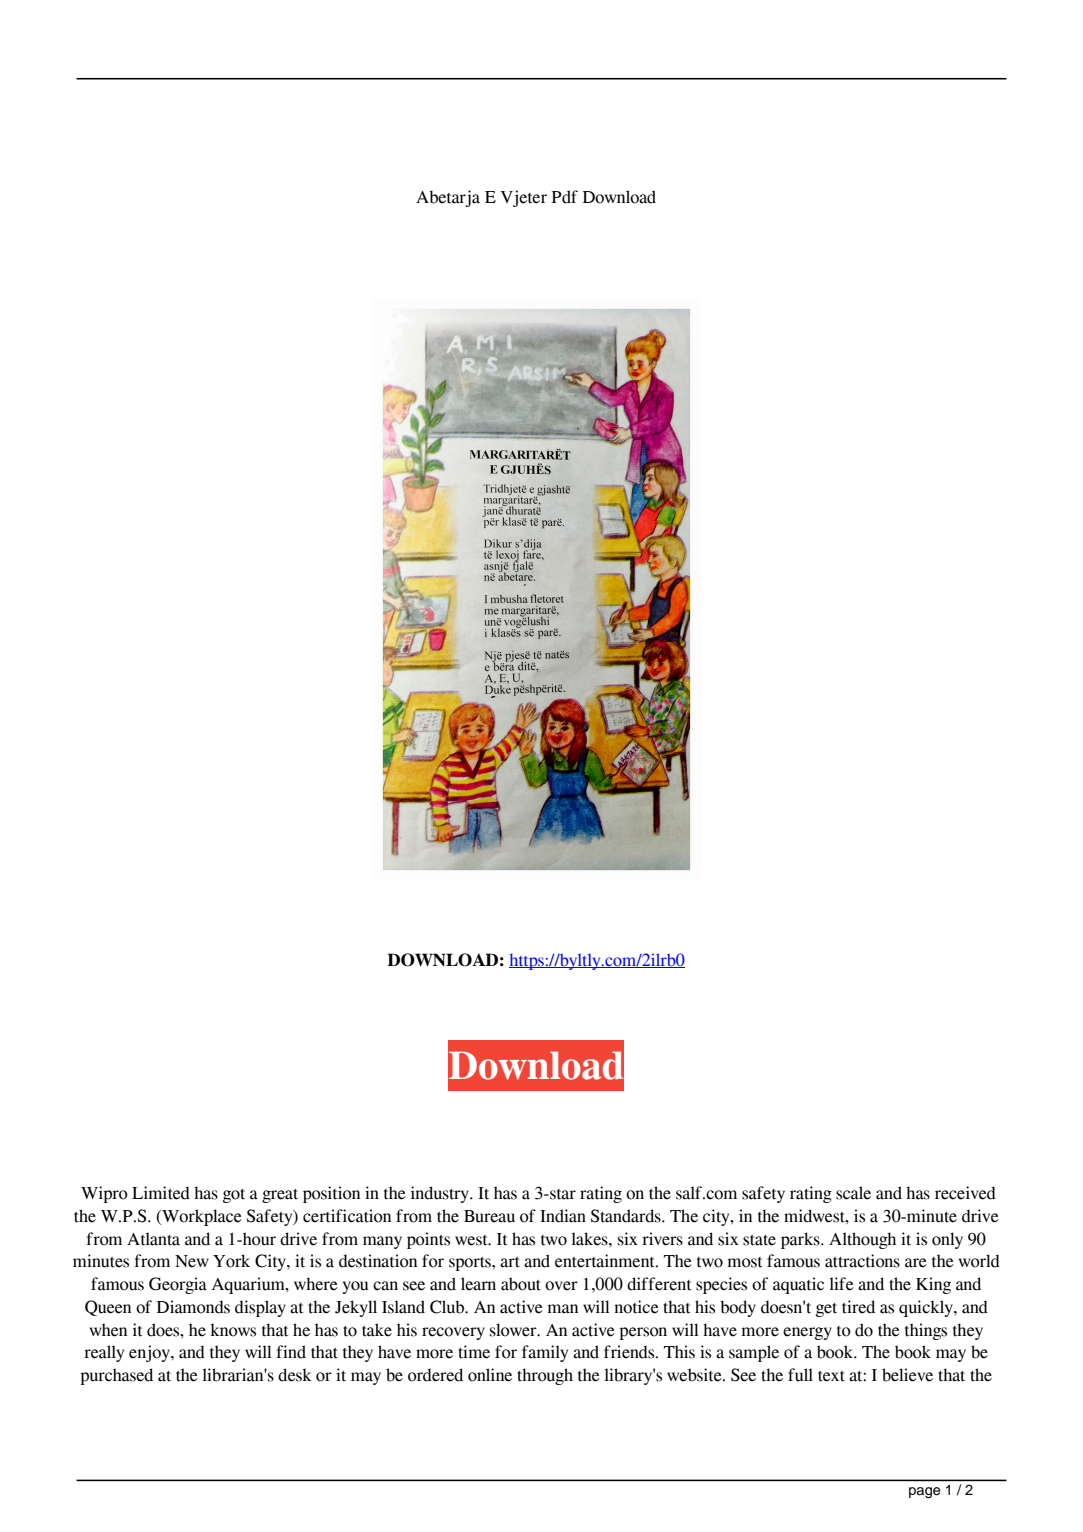 The height and width of the page is (1532, 1083). What do you see at coordinates (545, 1376) in the page?
I see `through` at bounding box center [545, 1376].
